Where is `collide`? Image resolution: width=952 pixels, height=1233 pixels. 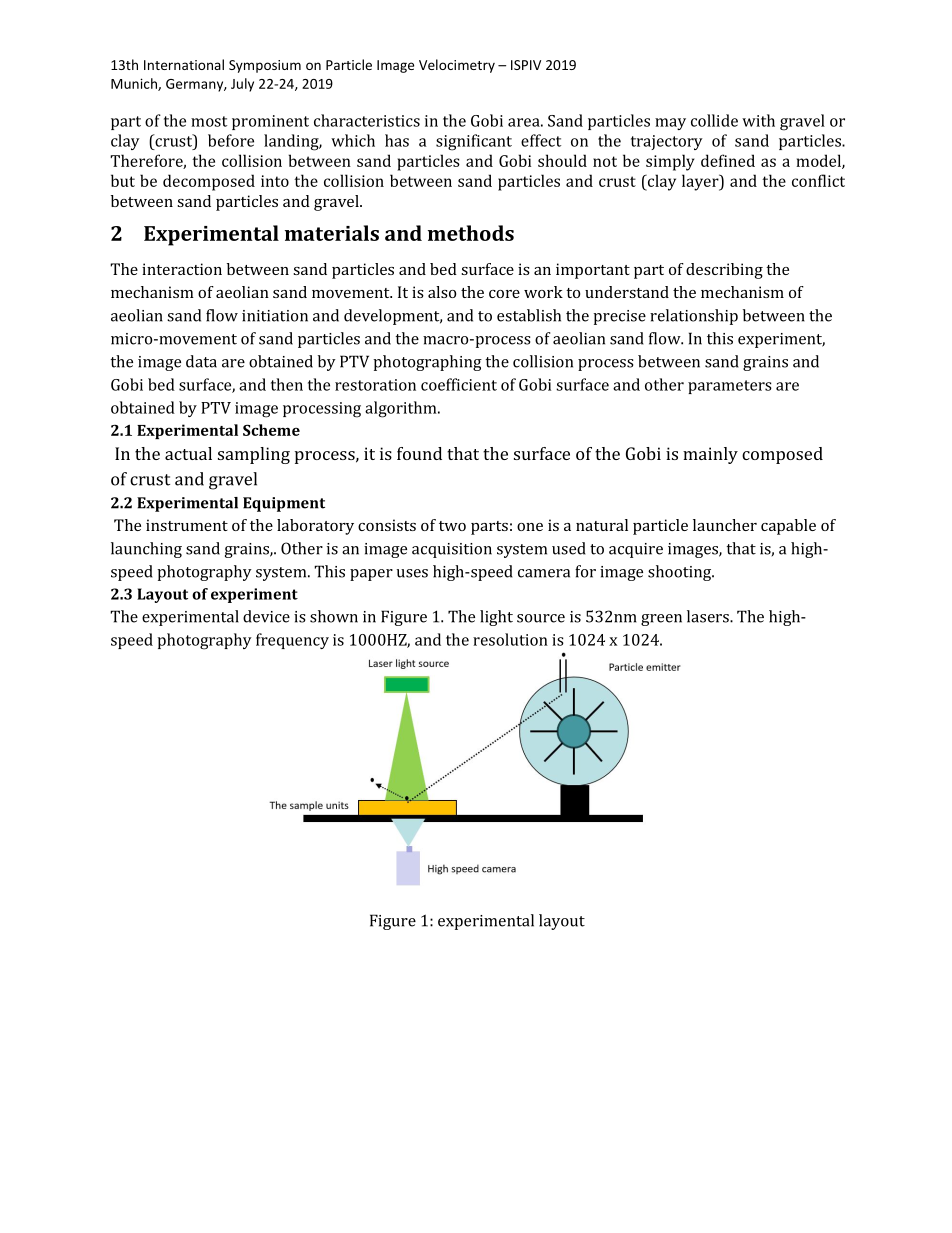 collide is located at coordinates (714, 120).
